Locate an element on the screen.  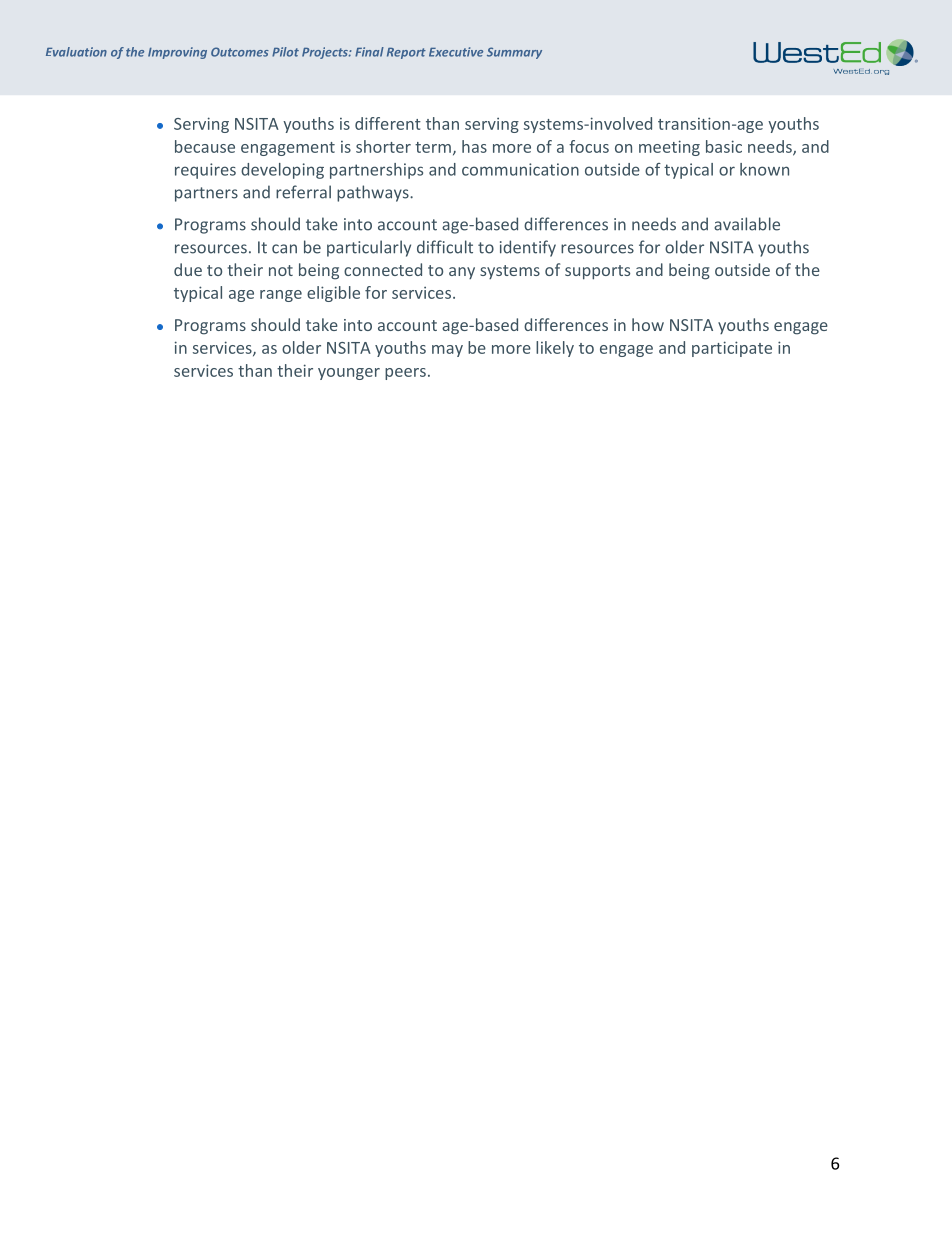
pathways is located at coordinates (374, 193).
